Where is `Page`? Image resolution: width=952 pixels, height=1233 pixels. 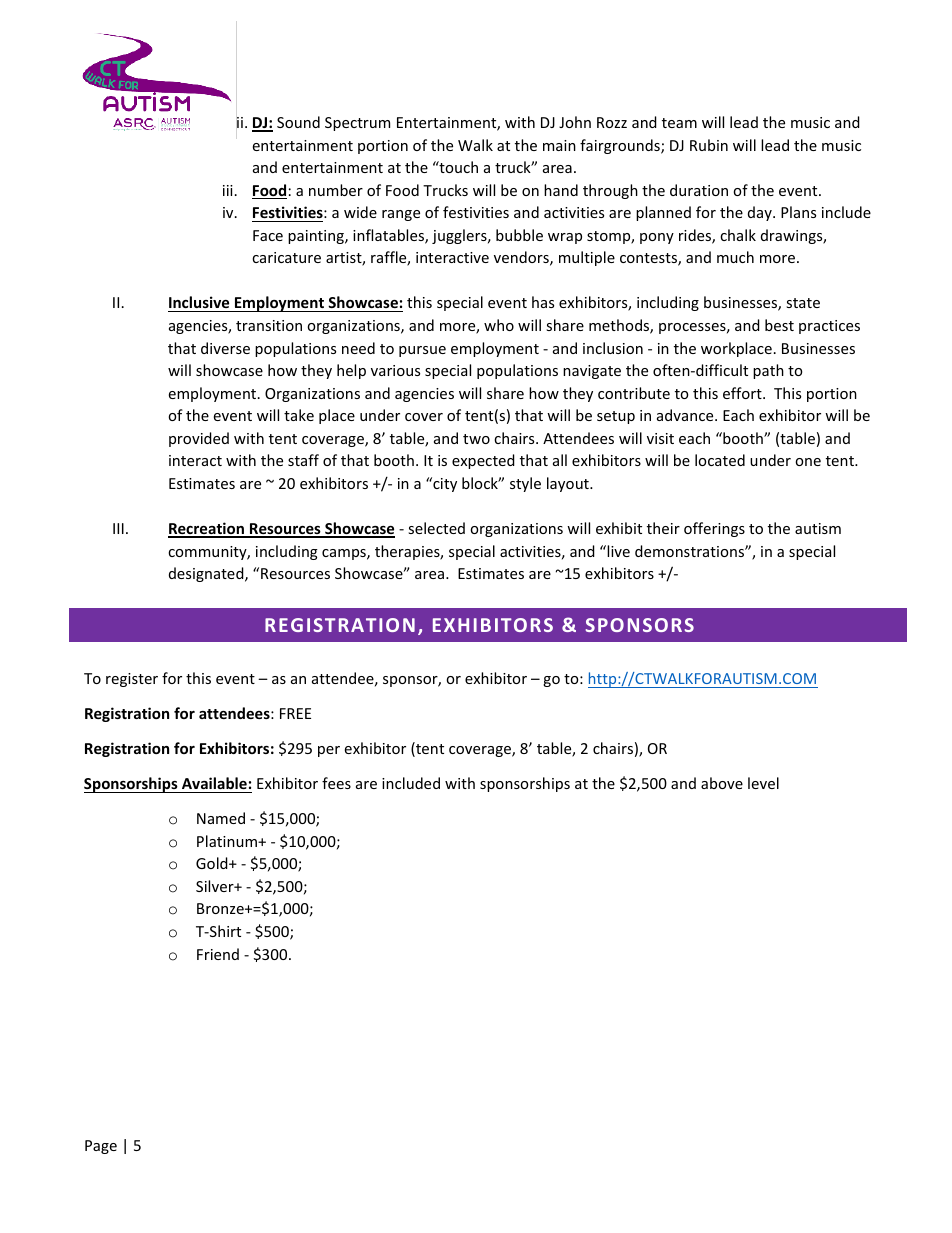
Page is located at coordinates (101, 1147).
